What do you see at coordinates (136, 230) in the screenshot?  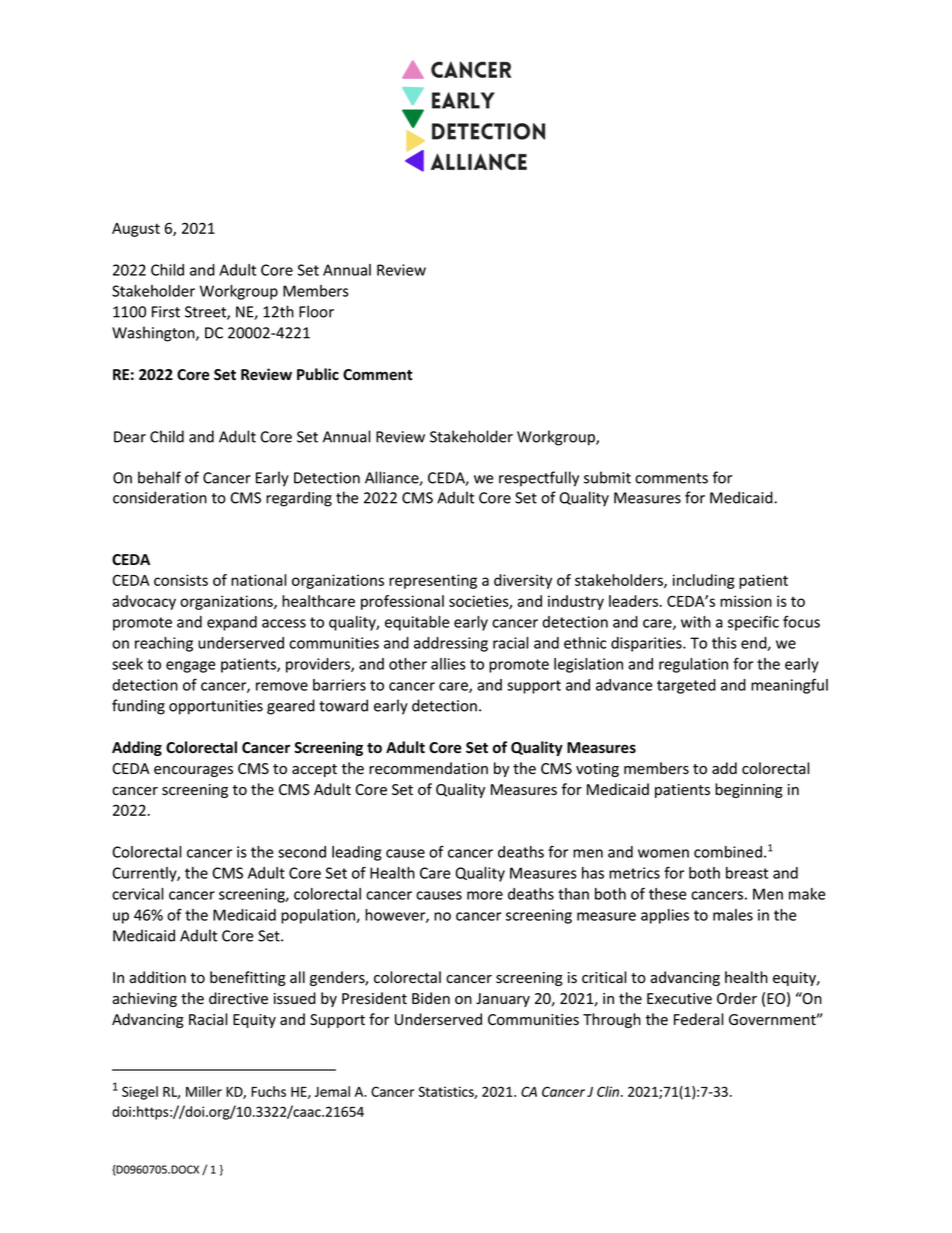 I see `August` at bounding box center [136, 230].
